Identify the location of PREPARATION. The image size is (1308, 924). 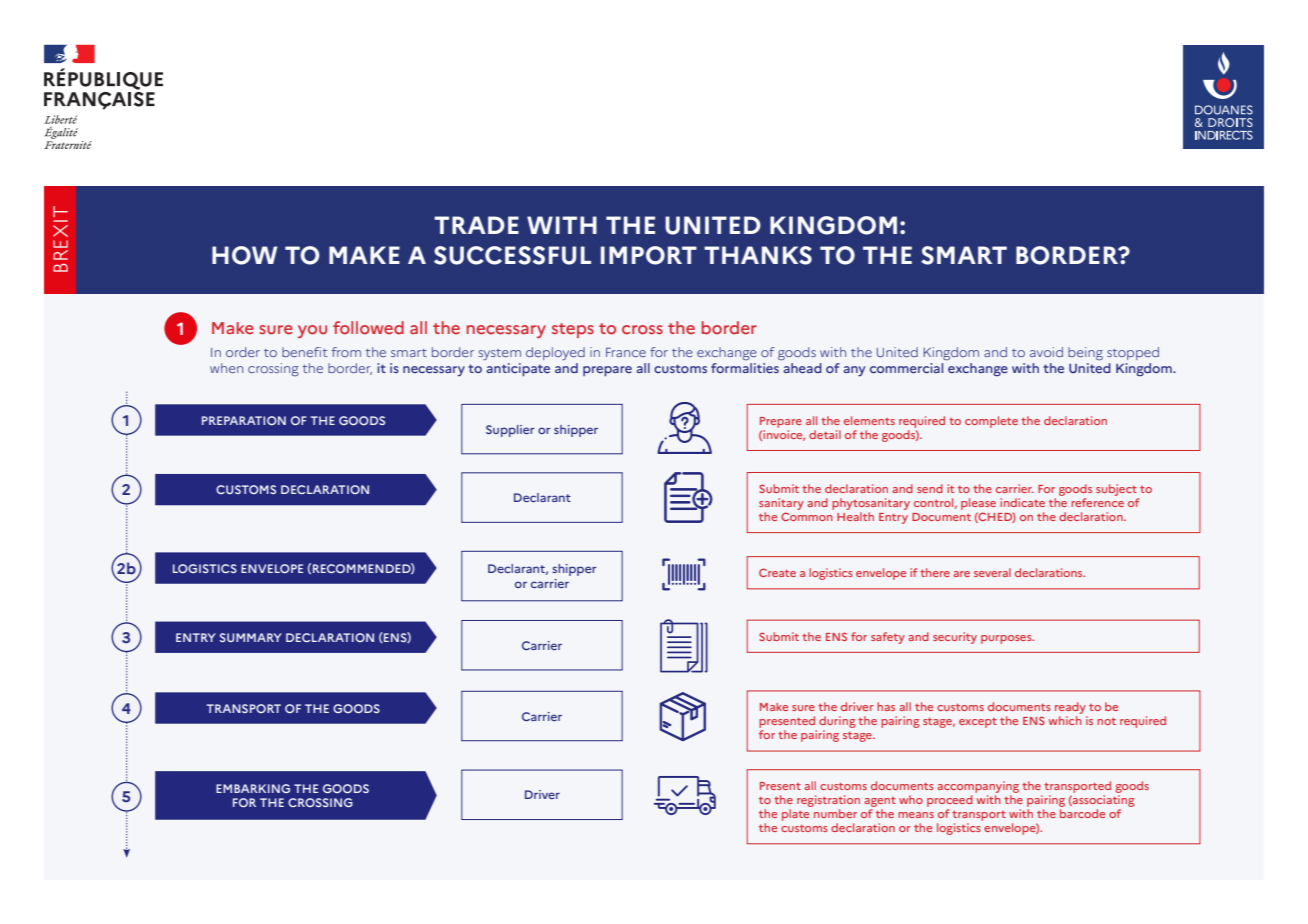
(244, 420).
